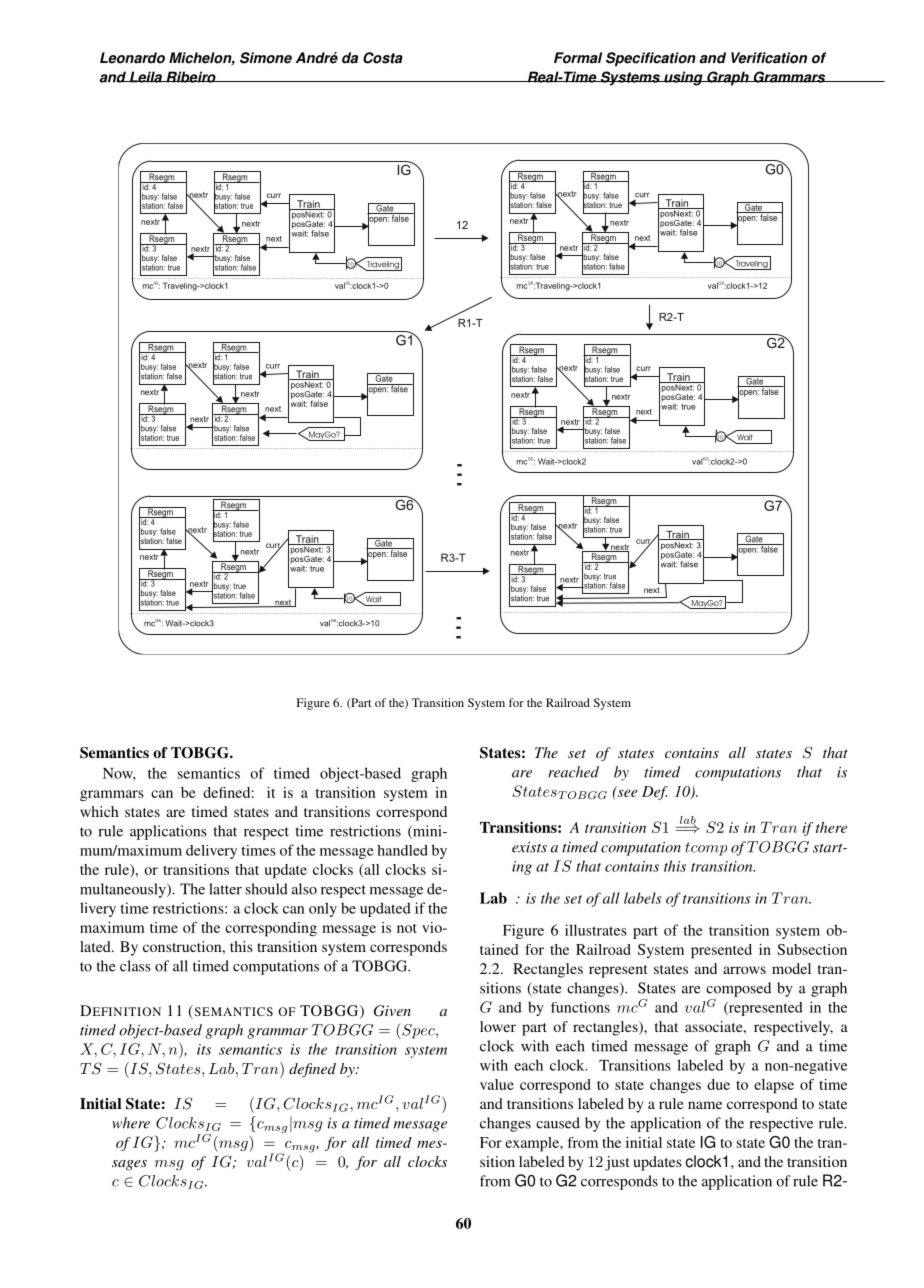 Image resolution: width=924 pixels, height=1288 pixels. I want to click on exists, so click(529, 847).
